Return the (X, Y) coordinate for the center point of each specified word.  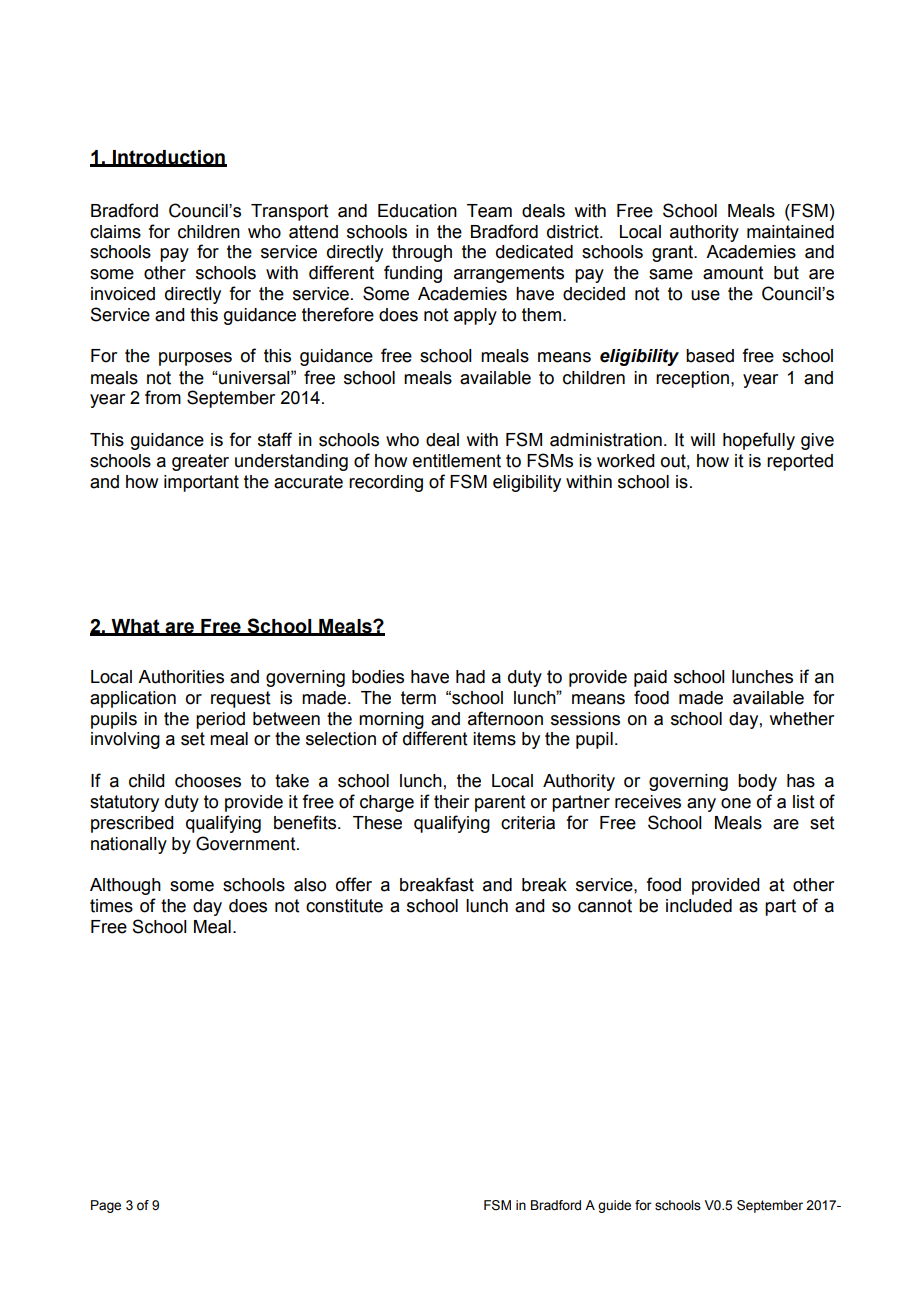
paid (650, 678)
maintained (790, 232)
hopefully (759, 441)
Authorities (181, 677)
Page (106, 1206)
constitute (344, 906)
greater (200, 462)
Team (489, 211)
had (470, 677)
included (699, 906)
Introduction (169, 158)
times (111, 906)
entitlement (457, 461)
